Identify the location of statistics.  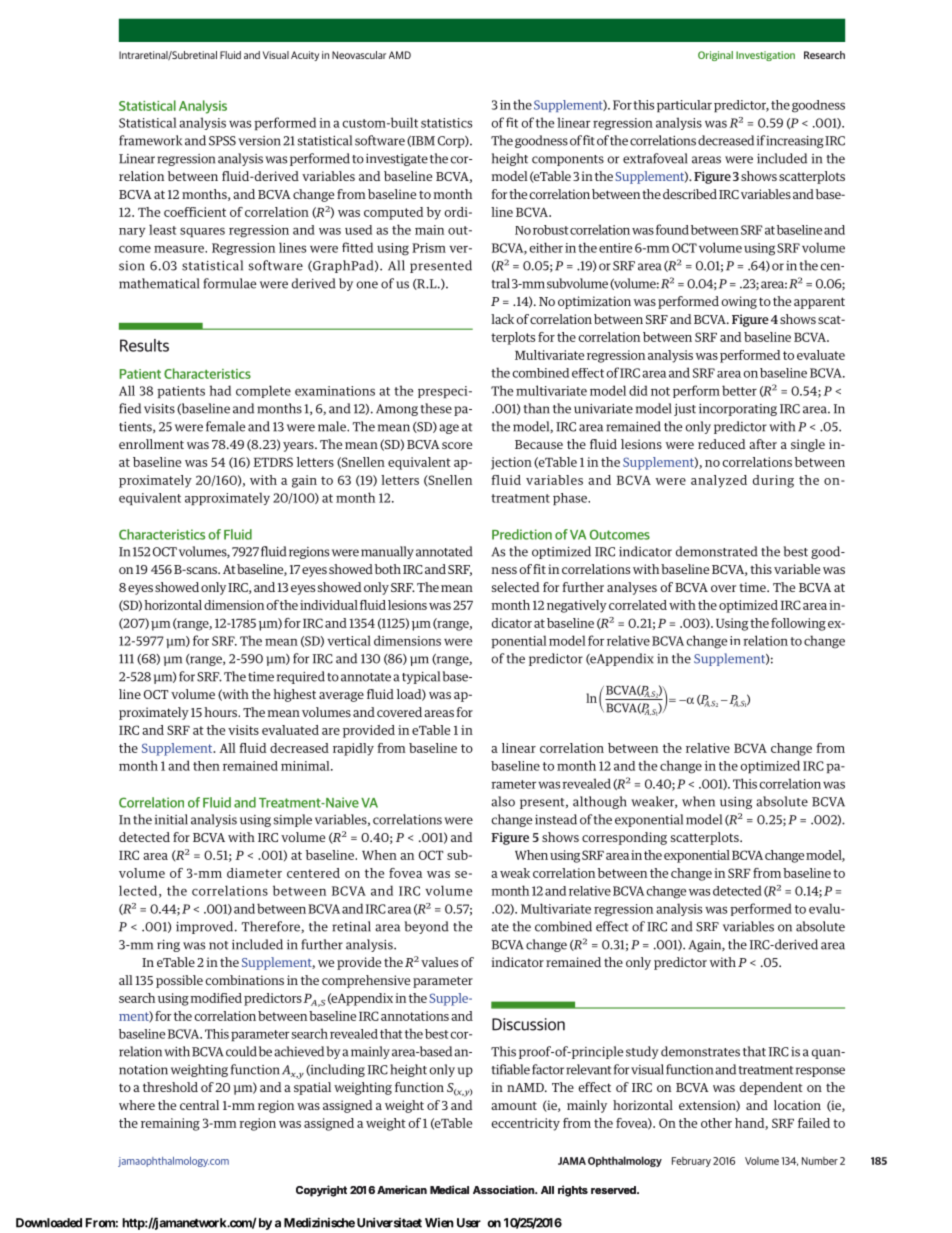
(446, 123).
